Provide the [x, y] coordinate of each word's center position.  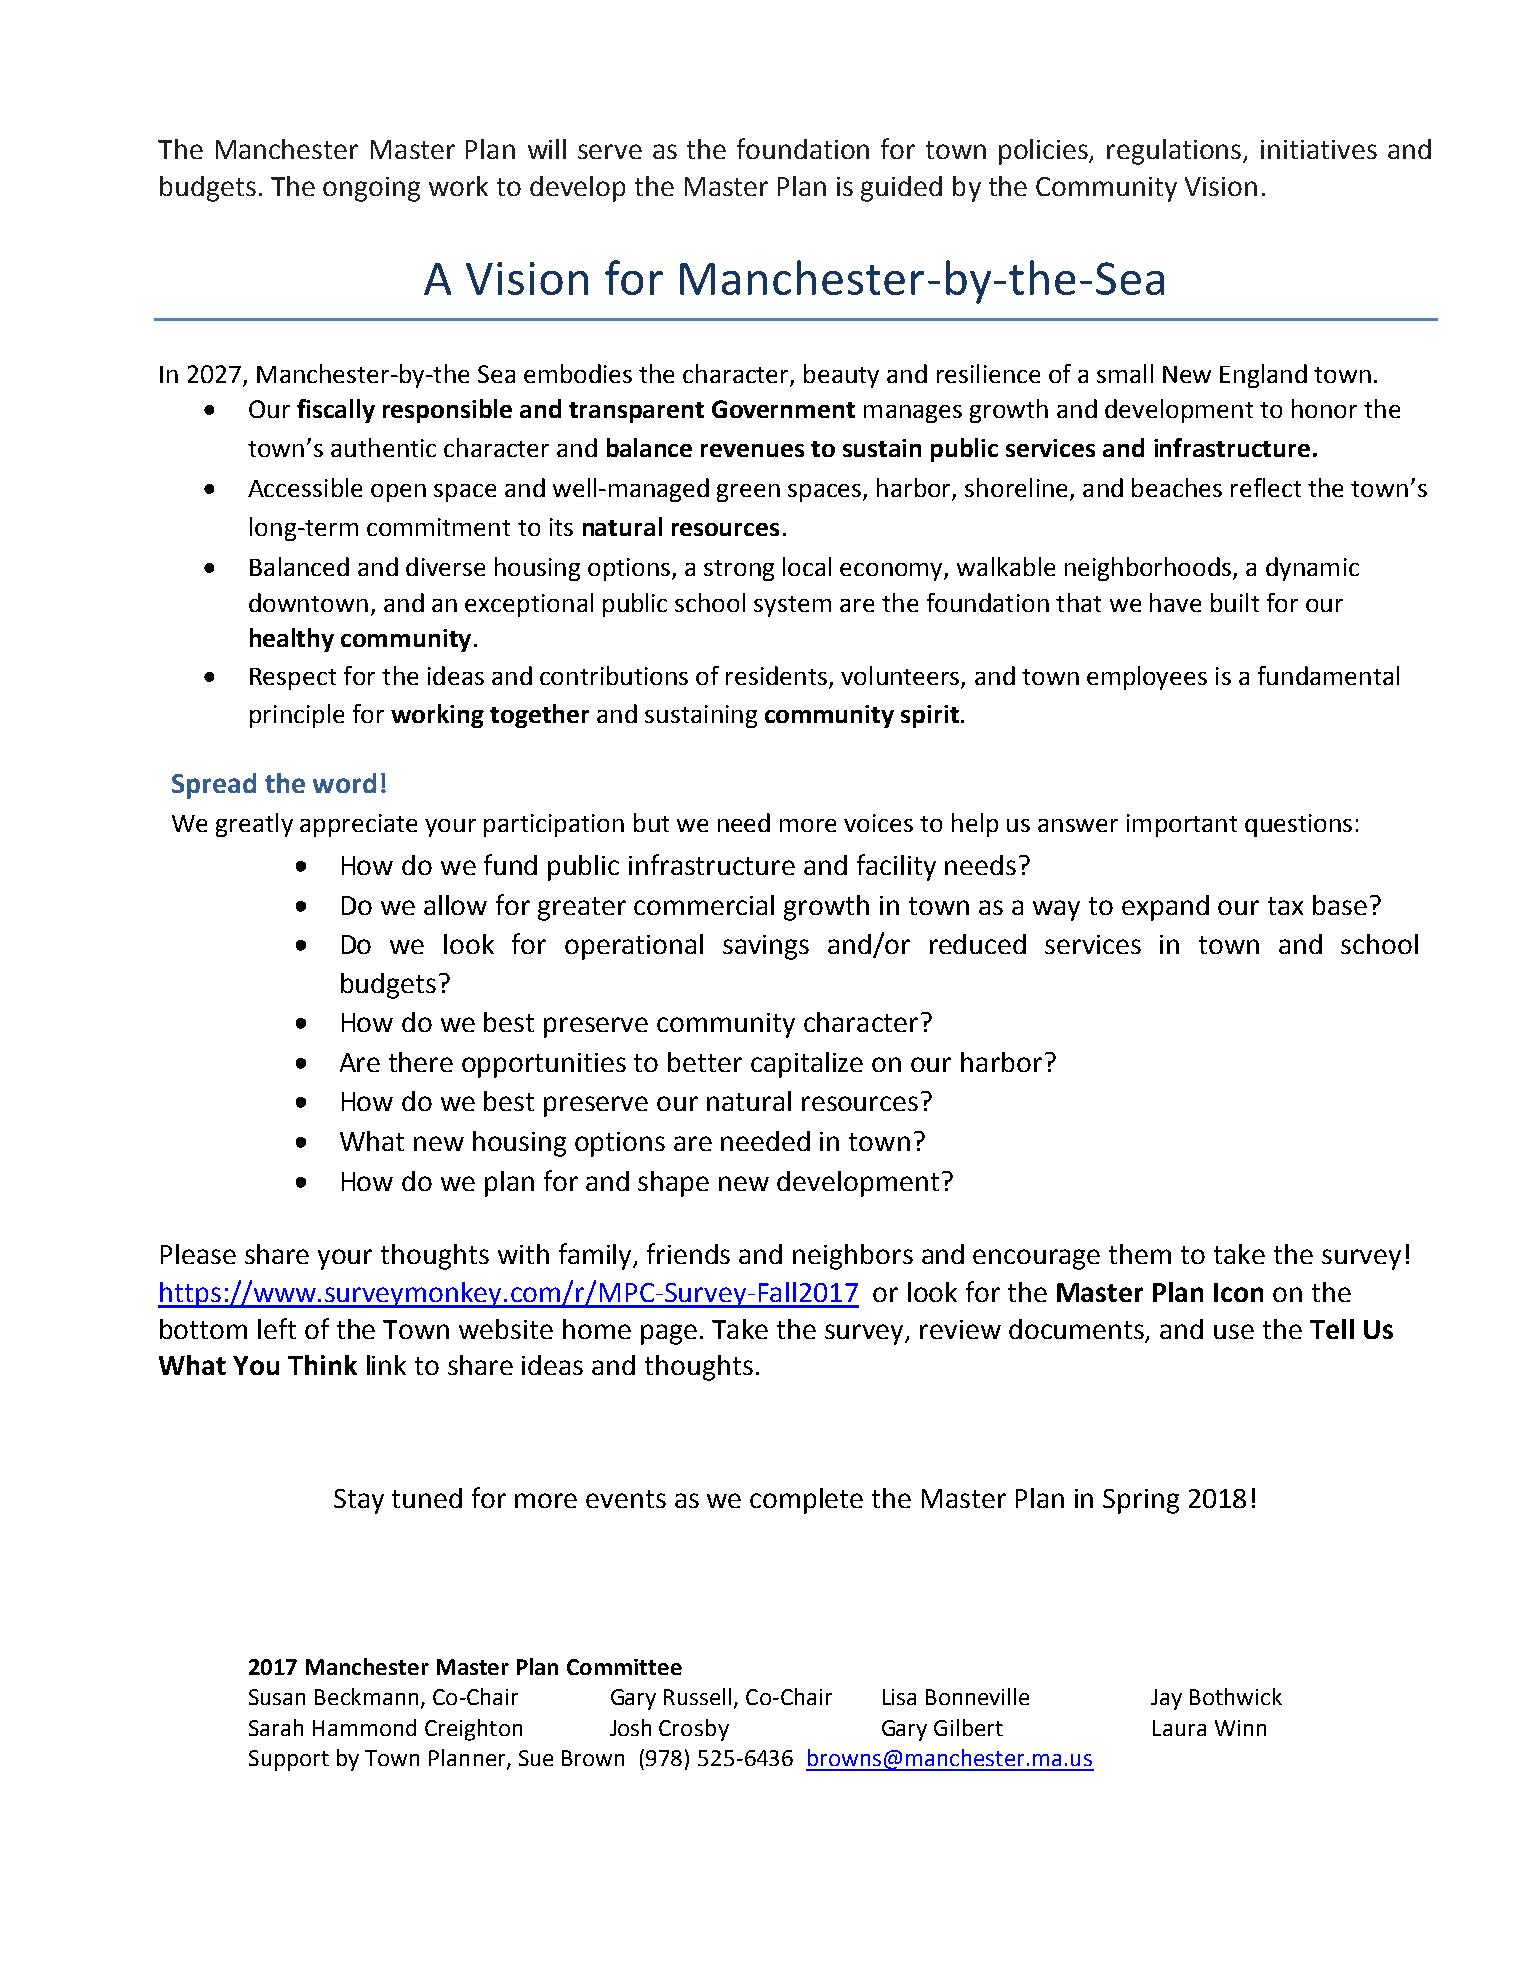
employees [1147, 678]
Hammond [364, 1727]
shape [673, 1184]
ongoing [371, 189]
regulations [1175, 152]
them [1140, 1254]
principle [297, 716]
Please [198, 1254]
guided [901, 189]
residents [776, 675]
